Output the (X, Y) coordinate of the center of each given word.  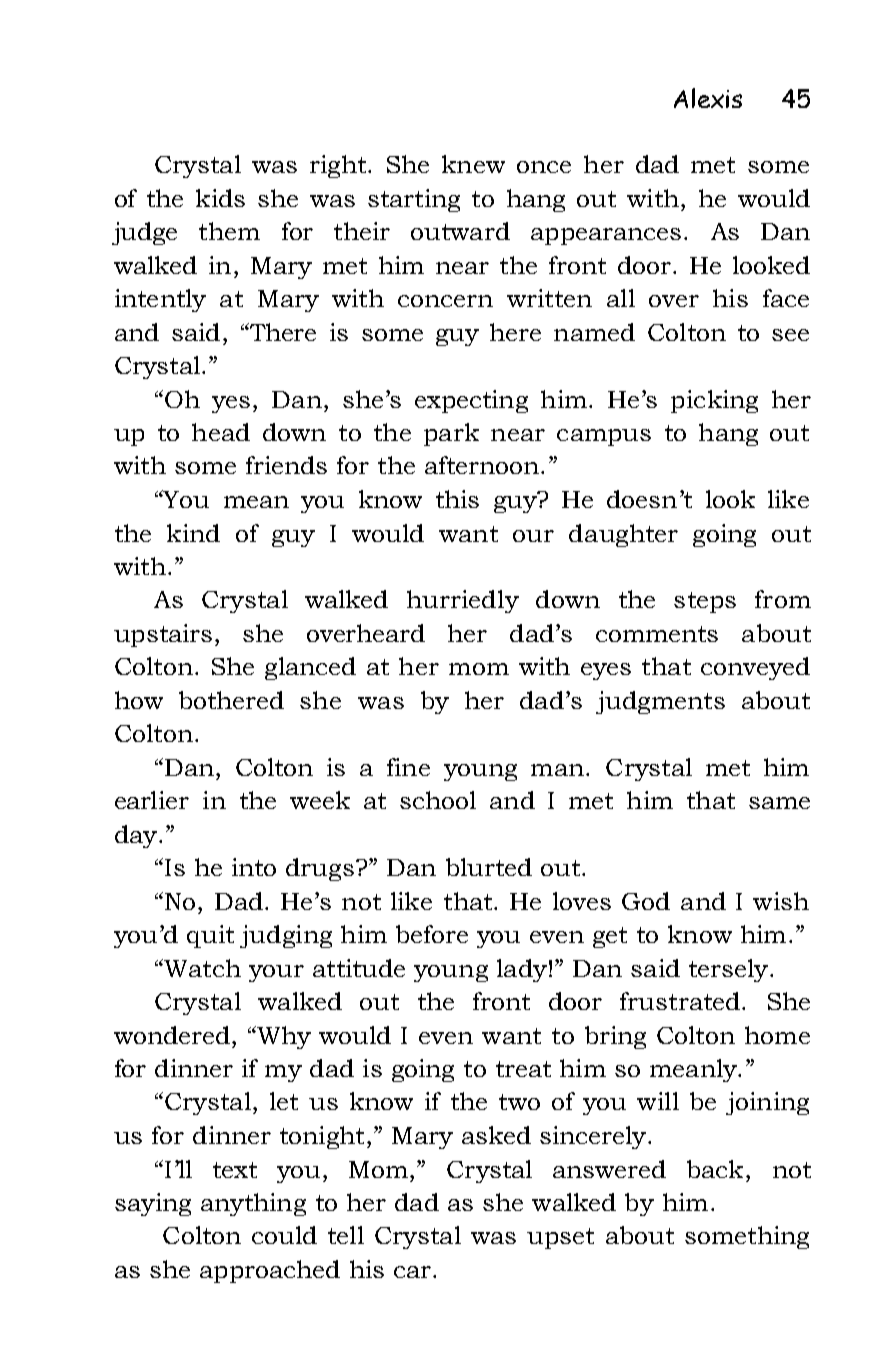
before (432, 934)
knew (473, 164)
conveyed (755, 668)
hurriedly (463, 601)
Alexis (708, 98)
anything (253, 1204)
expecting (471, 401)
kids (220, 198)
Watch (201, 968)
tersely (728, 970)
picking (714, 401)
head (221, 432)
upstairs (163, 635)
